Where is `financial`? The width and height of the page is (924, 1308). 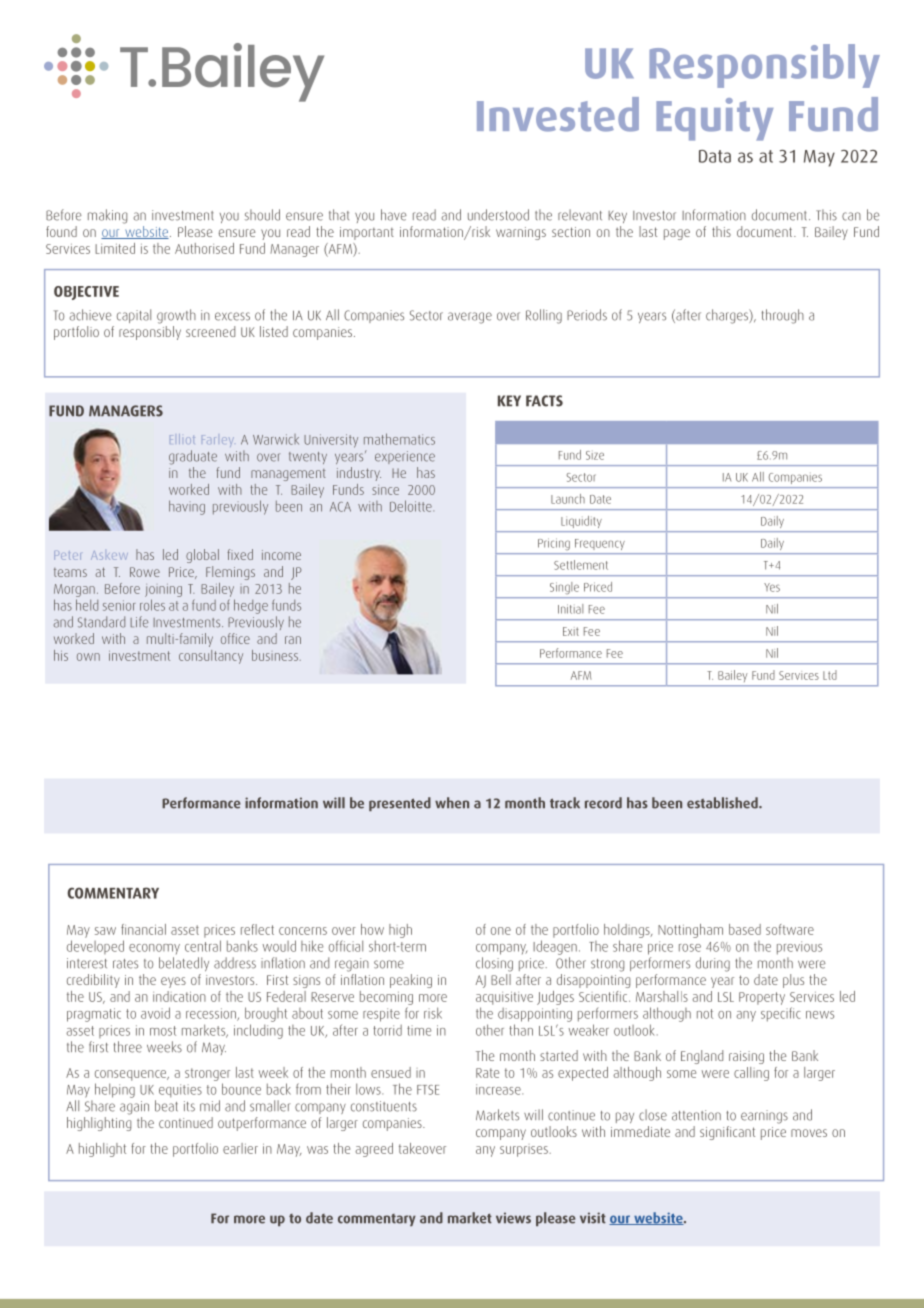
financial is located at coordinates (143, 929).
